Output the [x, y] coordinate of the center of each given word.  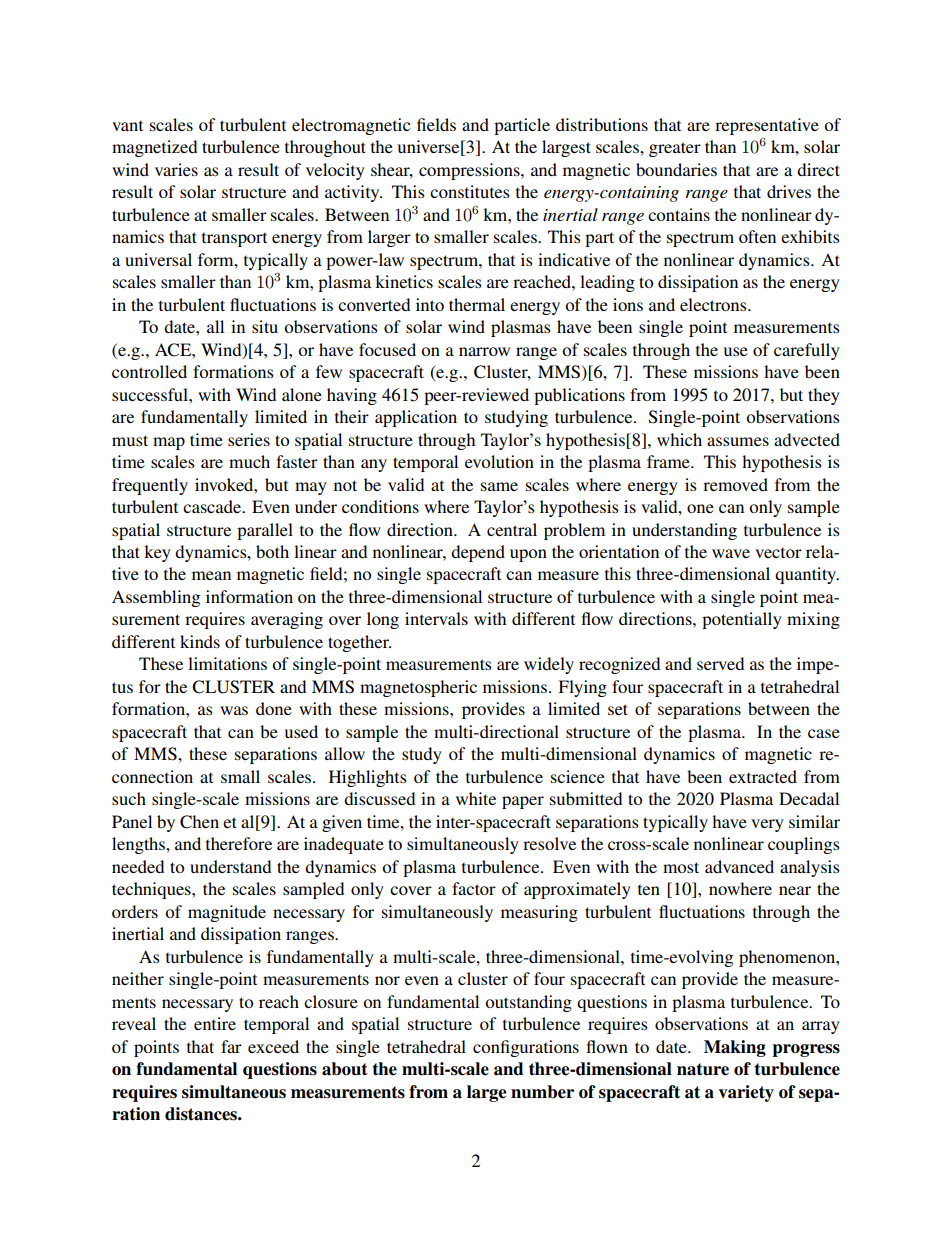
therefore [239, 843]
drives [789, 191]
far [231, 1046]
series [249, 439]
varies [176, 169]
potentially [742, 620]
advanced [739, 866]
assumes [738, 441]
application [416, 418]
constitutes [470, 191]
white [476, 798]
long [383, 620]
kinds [200, 641]
